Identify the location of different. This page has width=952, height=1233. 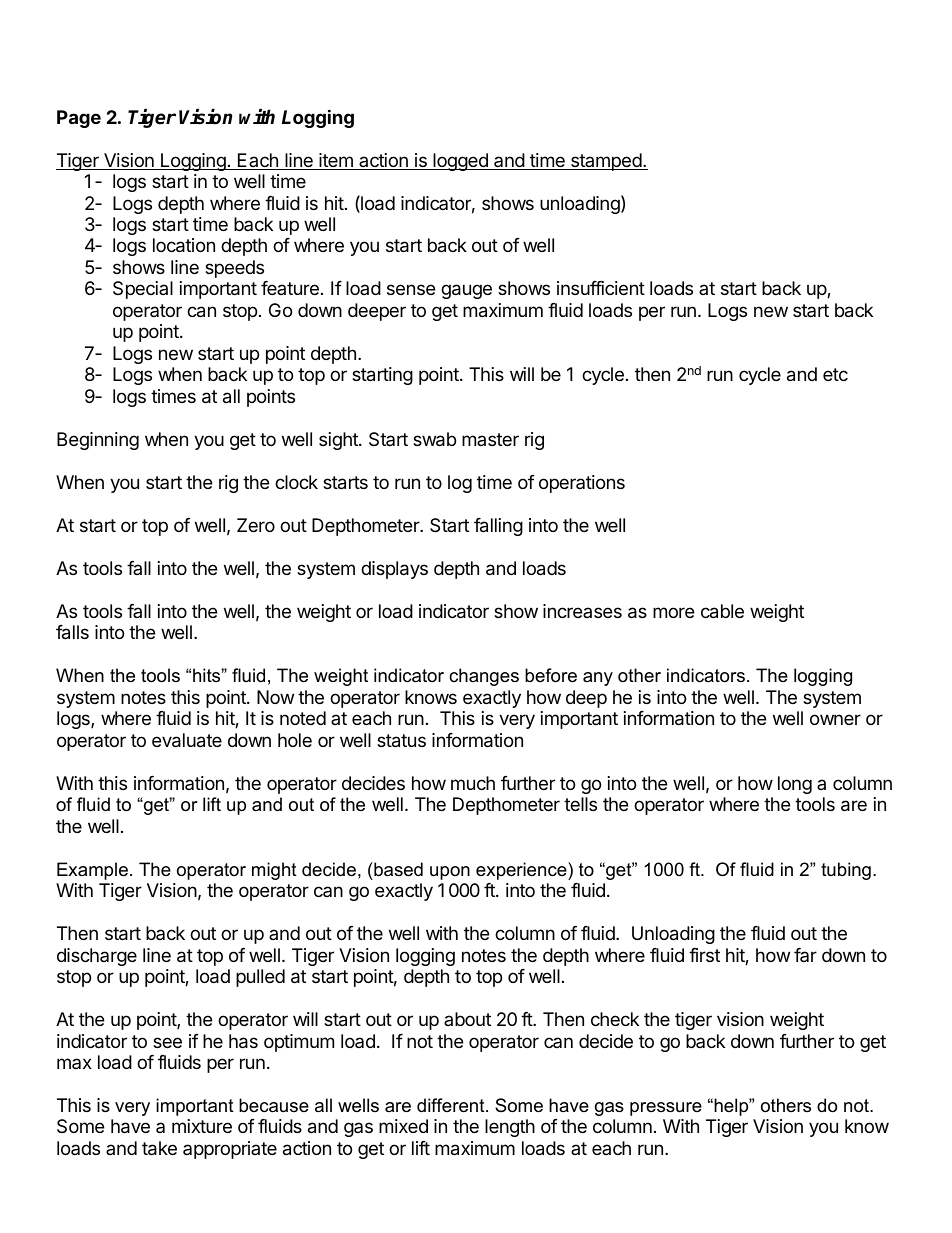
(452, 1105).
